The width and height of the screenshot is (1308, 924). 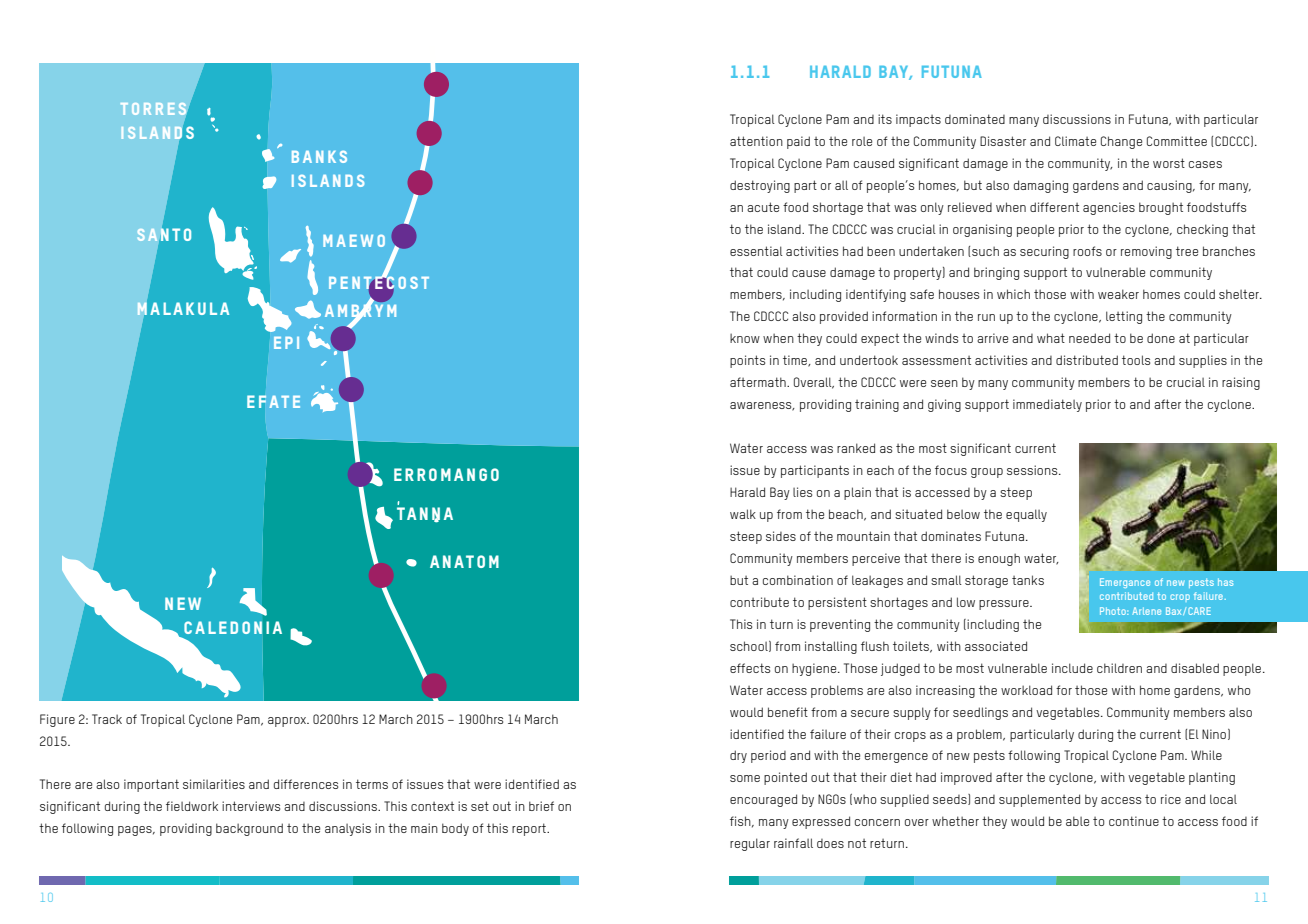 I want to click on EPI, so click(x=286, y=343).
